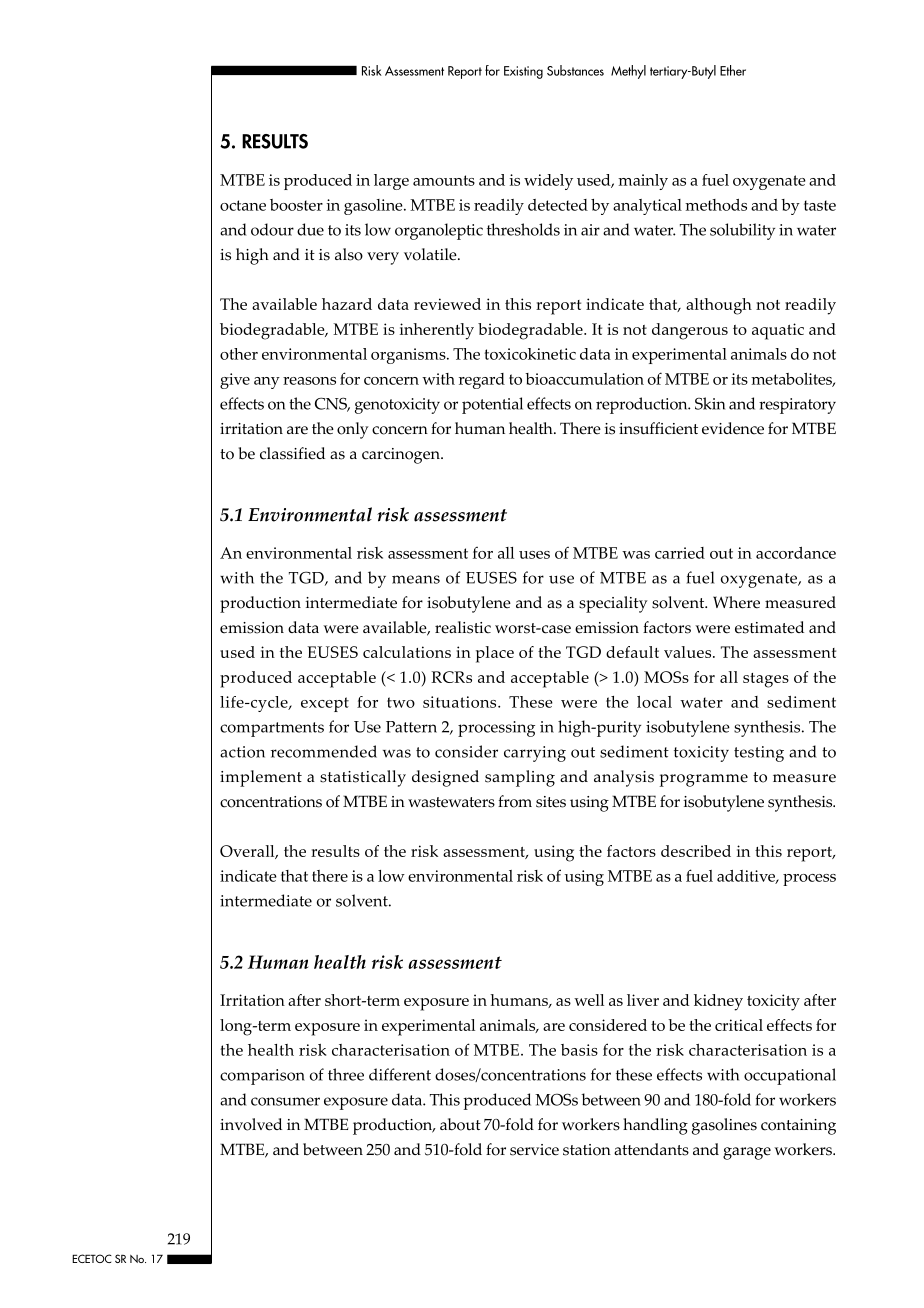 This screenshot has width=924, height=1308. What do you see at coordinates (534, 1150) in the screenshot?
I see `service` at bounding box center [534, 1150].
